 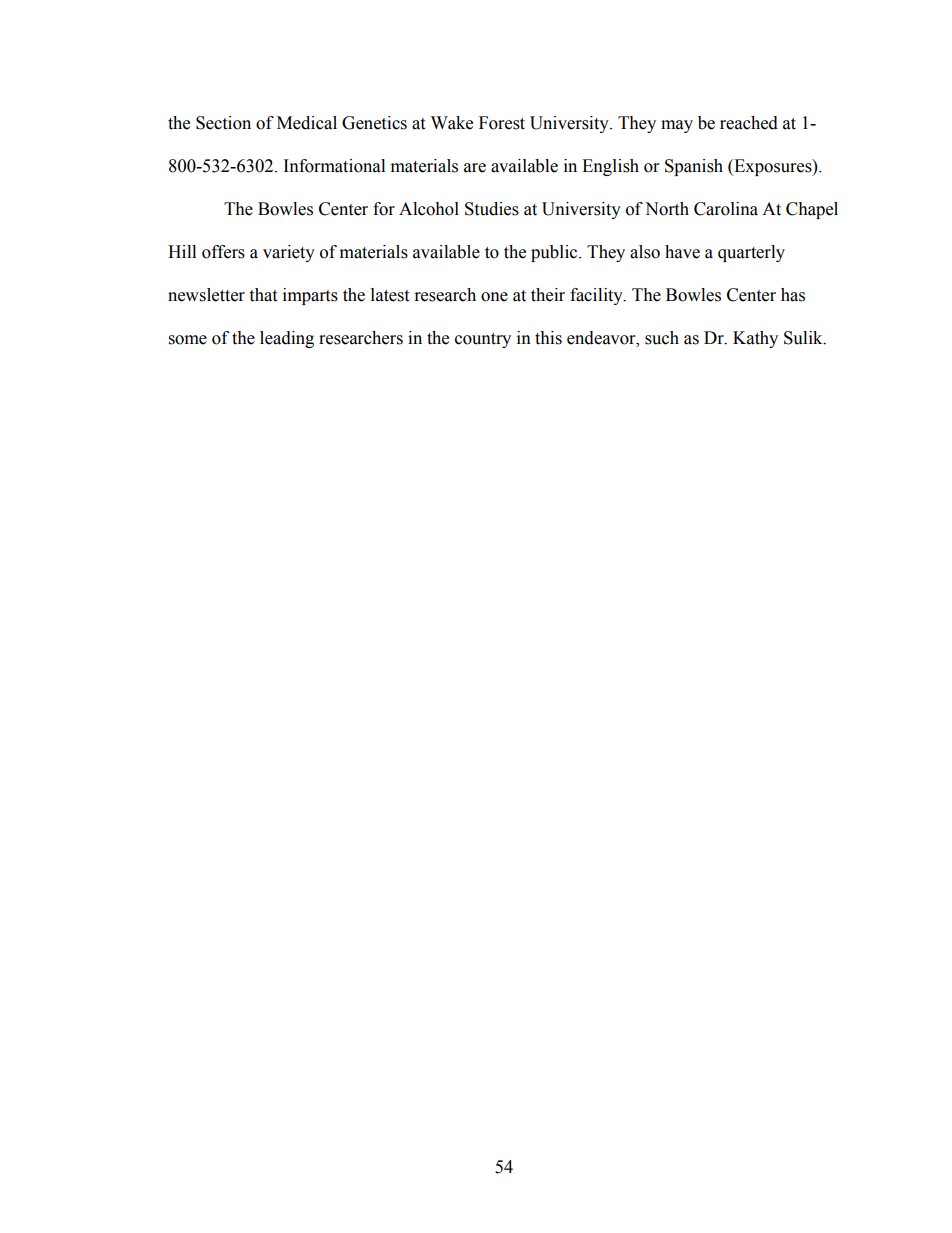 I want to click on has, so click(x=793, y=295).
